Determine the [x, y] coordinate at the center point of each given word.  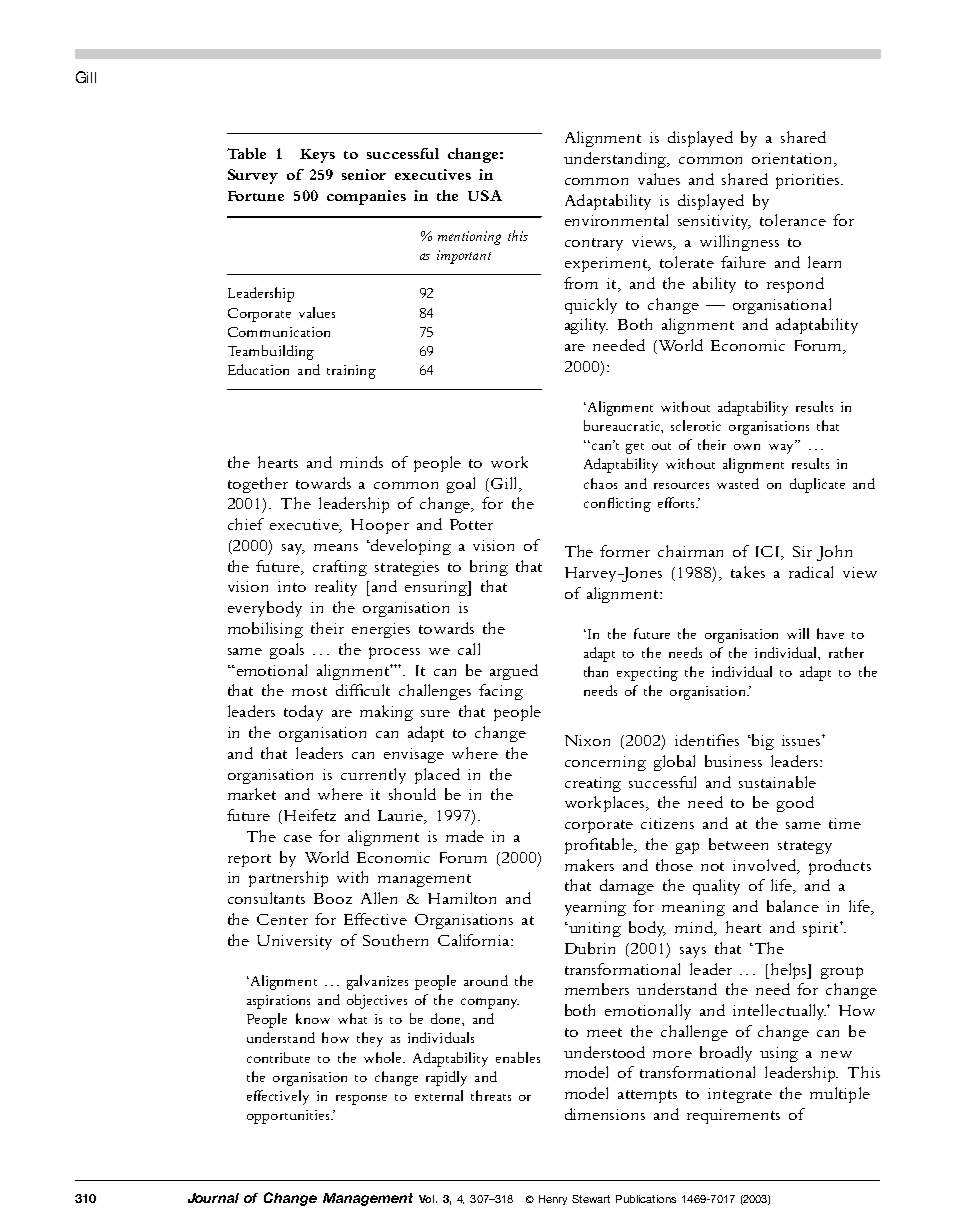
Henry [553, 1200]
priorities [809, 181]
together [258, 485]
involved [766, 866]
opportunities [289, 1117]
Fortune [256, 196]
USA [485, 195]
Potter [471, 524]
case [298, 838]
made [465, 836]
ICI [769, 553]
